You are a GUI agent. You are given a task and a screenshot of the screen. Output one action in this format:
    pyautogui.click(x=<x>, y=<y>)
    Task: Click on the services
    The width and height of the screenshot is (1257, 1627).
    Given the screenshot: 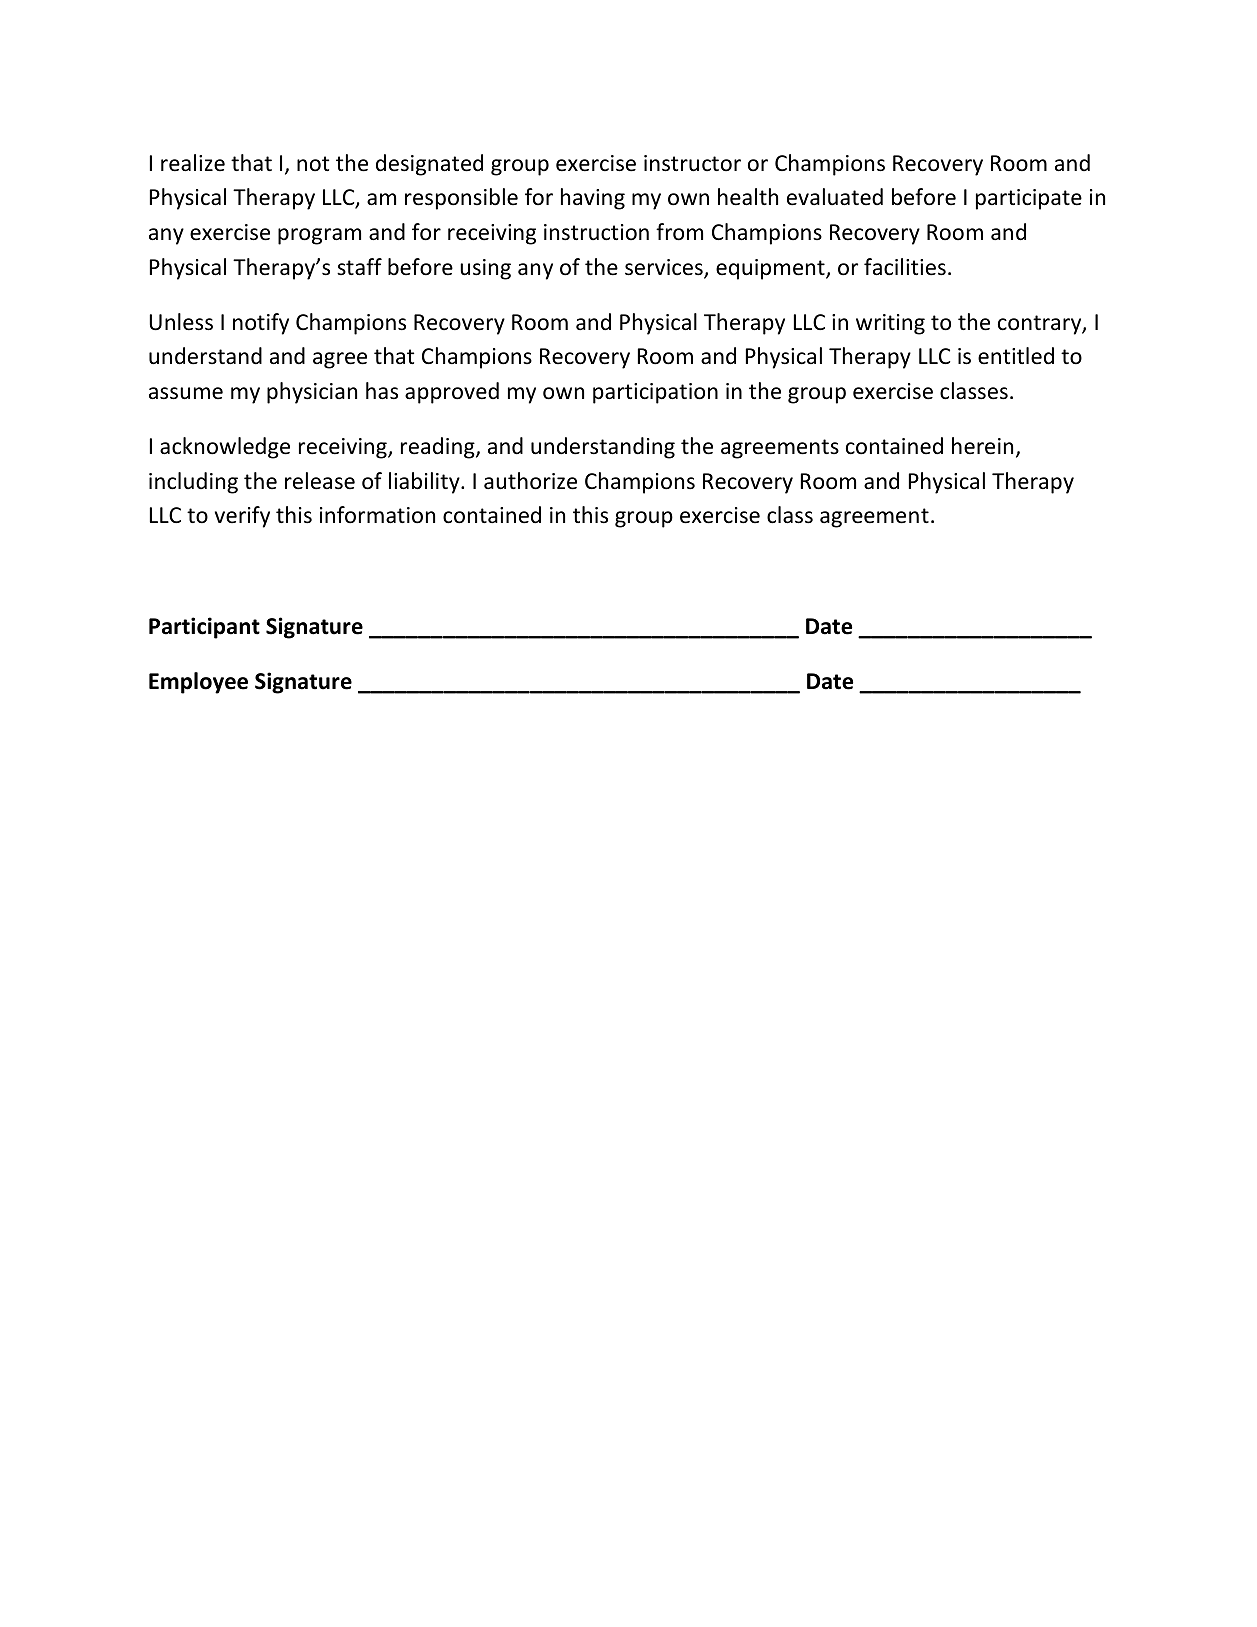 What is the action you would take?
    pyautogui.click(x=665, y=268)
